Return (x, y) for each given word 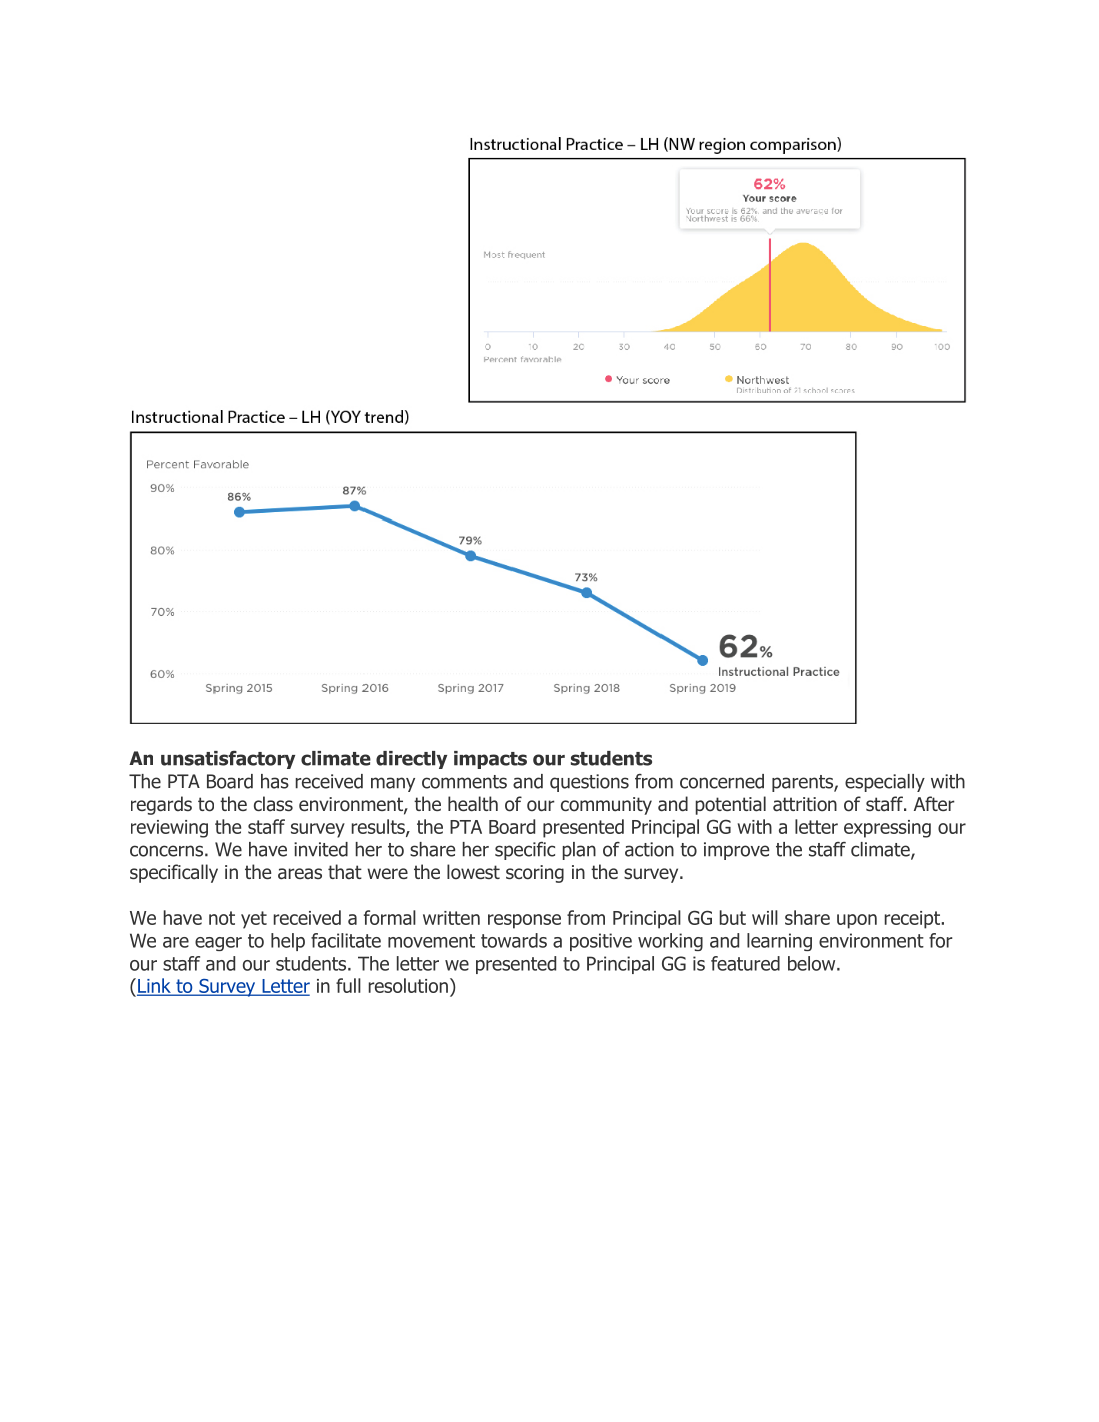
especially (885, 783)
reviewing (169, 829)
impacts (490, 760)
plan (579, 851)
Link (155, 986)
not (222, 918)
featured (745, 963)
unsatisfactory (228, 760)
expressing (887, 829)
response (524, 921)
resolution (408, 985)
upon (857, 921)
